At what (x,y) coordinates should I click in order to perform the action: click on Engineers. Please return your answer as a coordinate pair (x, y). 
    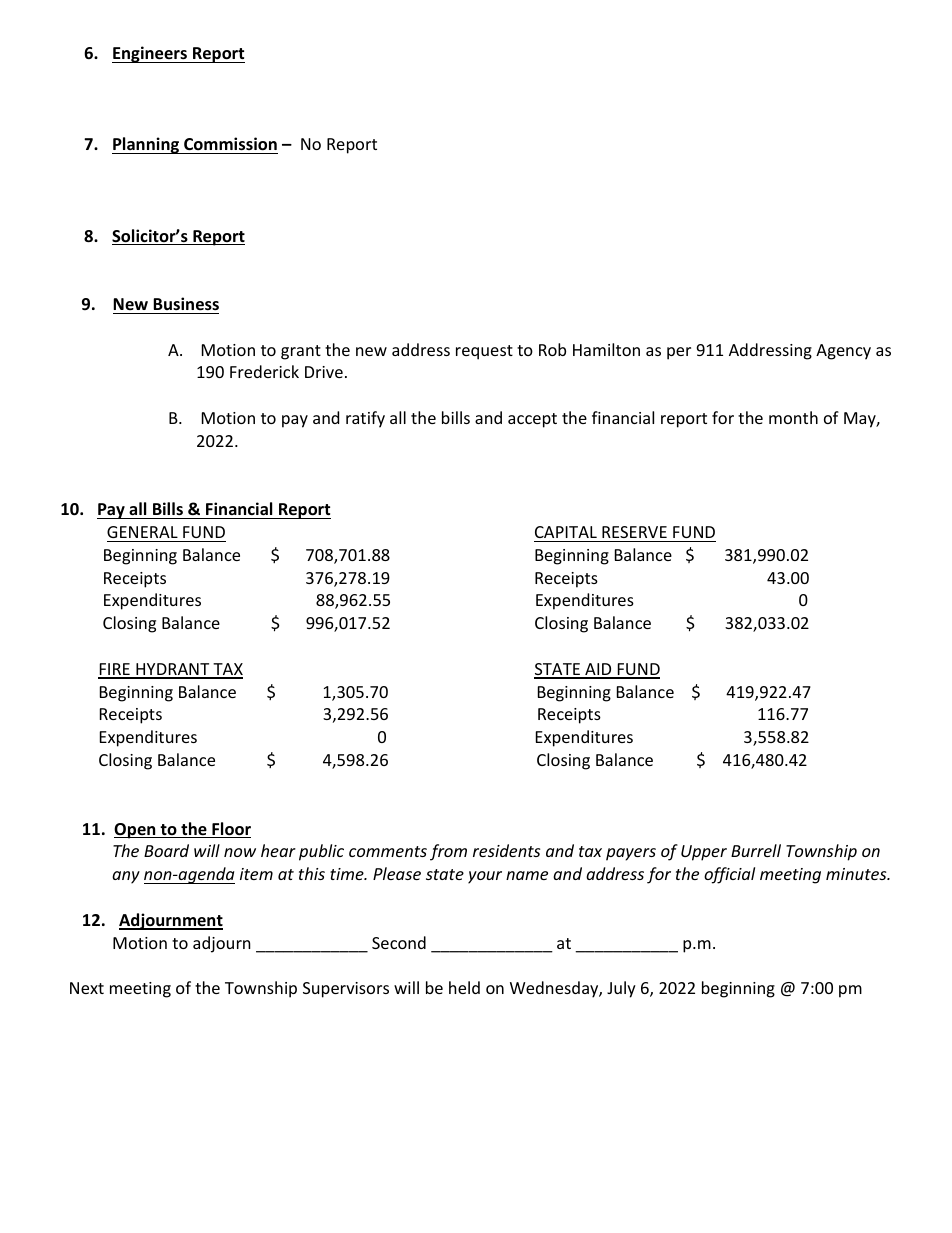
    Looking at the image, I should click on (150, 54).
